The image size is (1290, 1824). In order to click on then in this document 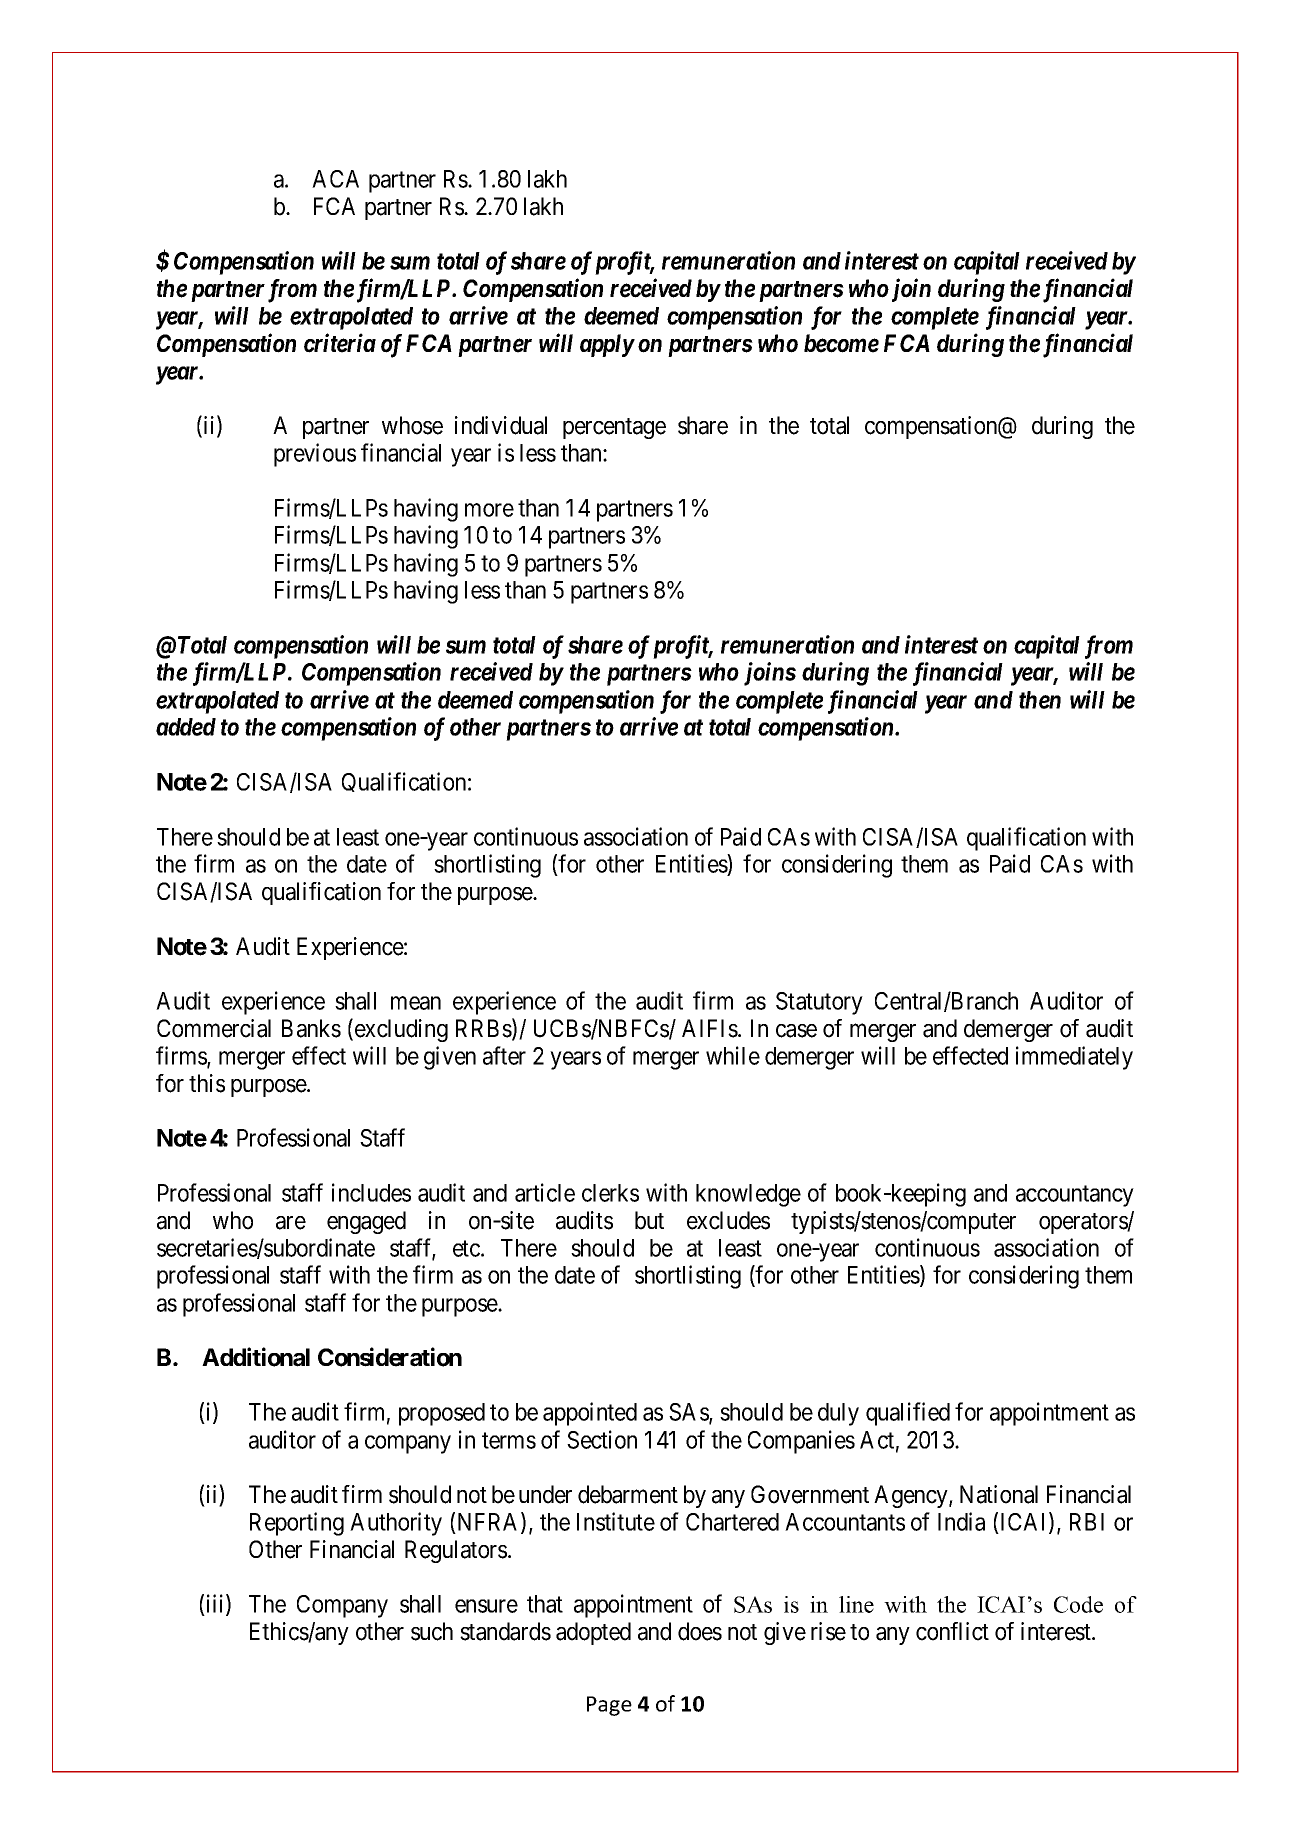, I will do `click(1040, 700)`.
